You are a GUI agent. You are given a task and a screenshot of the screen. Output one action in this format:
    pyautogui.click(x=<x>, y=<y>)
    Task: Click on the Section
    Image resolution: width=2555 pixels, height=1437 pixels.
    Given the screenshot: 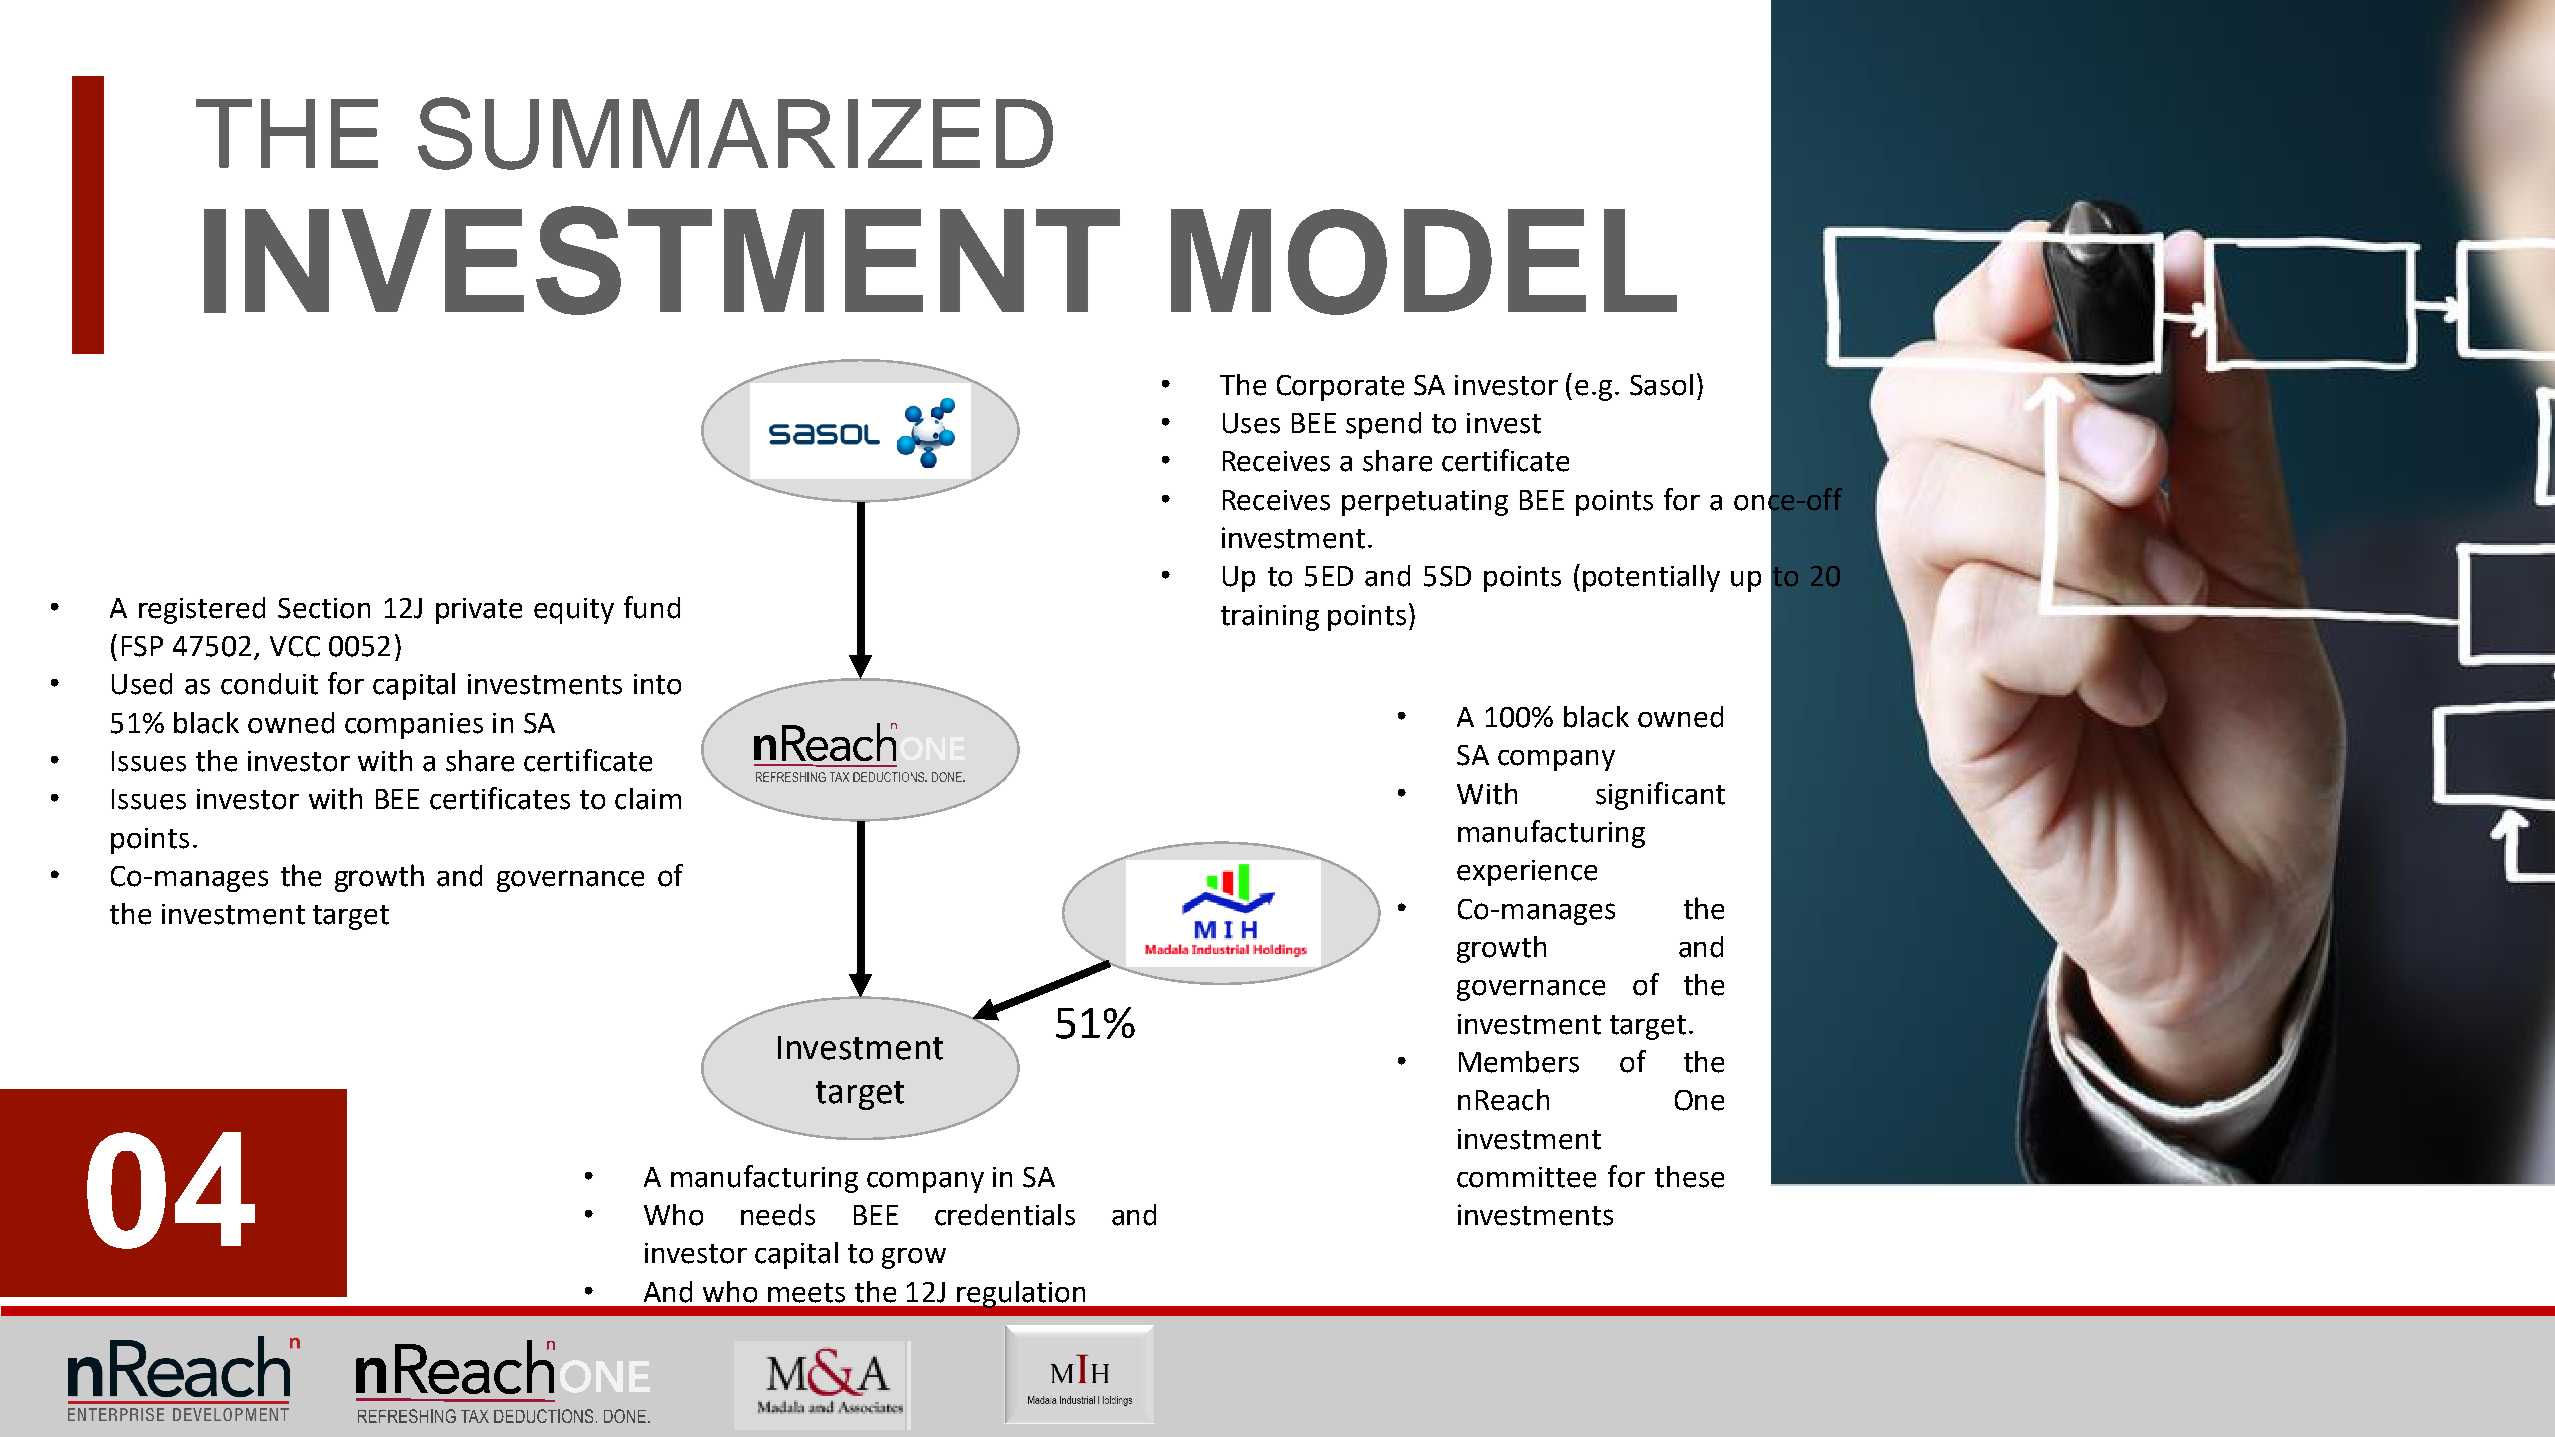 What is the action you would take?
    pyautogui.click(x=324, y=608)
